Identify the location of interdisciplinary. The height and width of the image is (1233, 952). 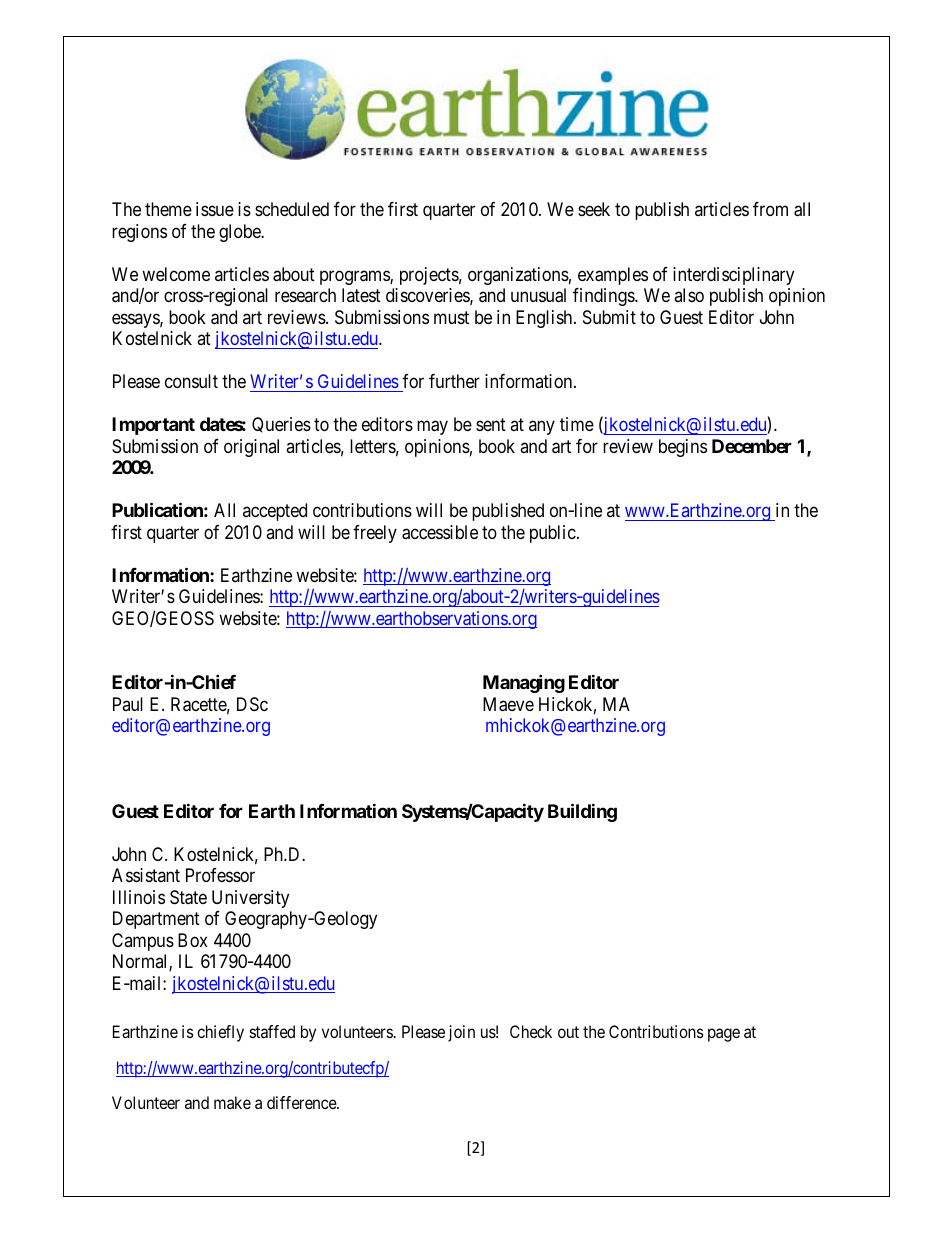
(733, 276).
